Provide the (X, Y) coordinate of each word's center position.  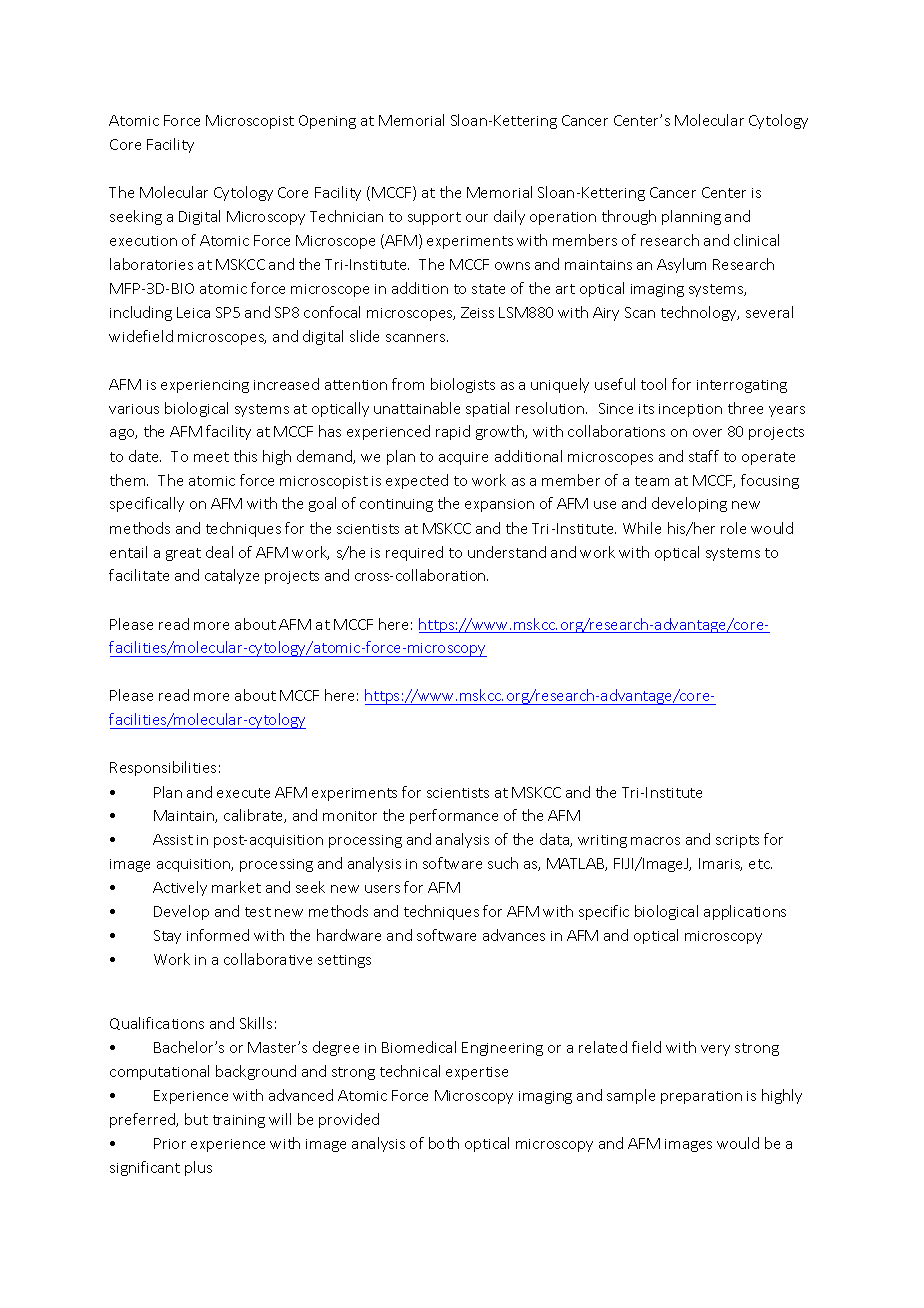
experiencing (205, 386)
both (444, 1143)
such (503, 863)
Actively (180, 888)
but (196, 1119)
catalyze (232, 576)
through (629, 217)
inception (690, 410)
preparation (701, 1097)
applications (745, 912)
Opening (327, 122)
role (733, 528)
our (477, 218)
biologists (463, 385)
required (414, 553)
